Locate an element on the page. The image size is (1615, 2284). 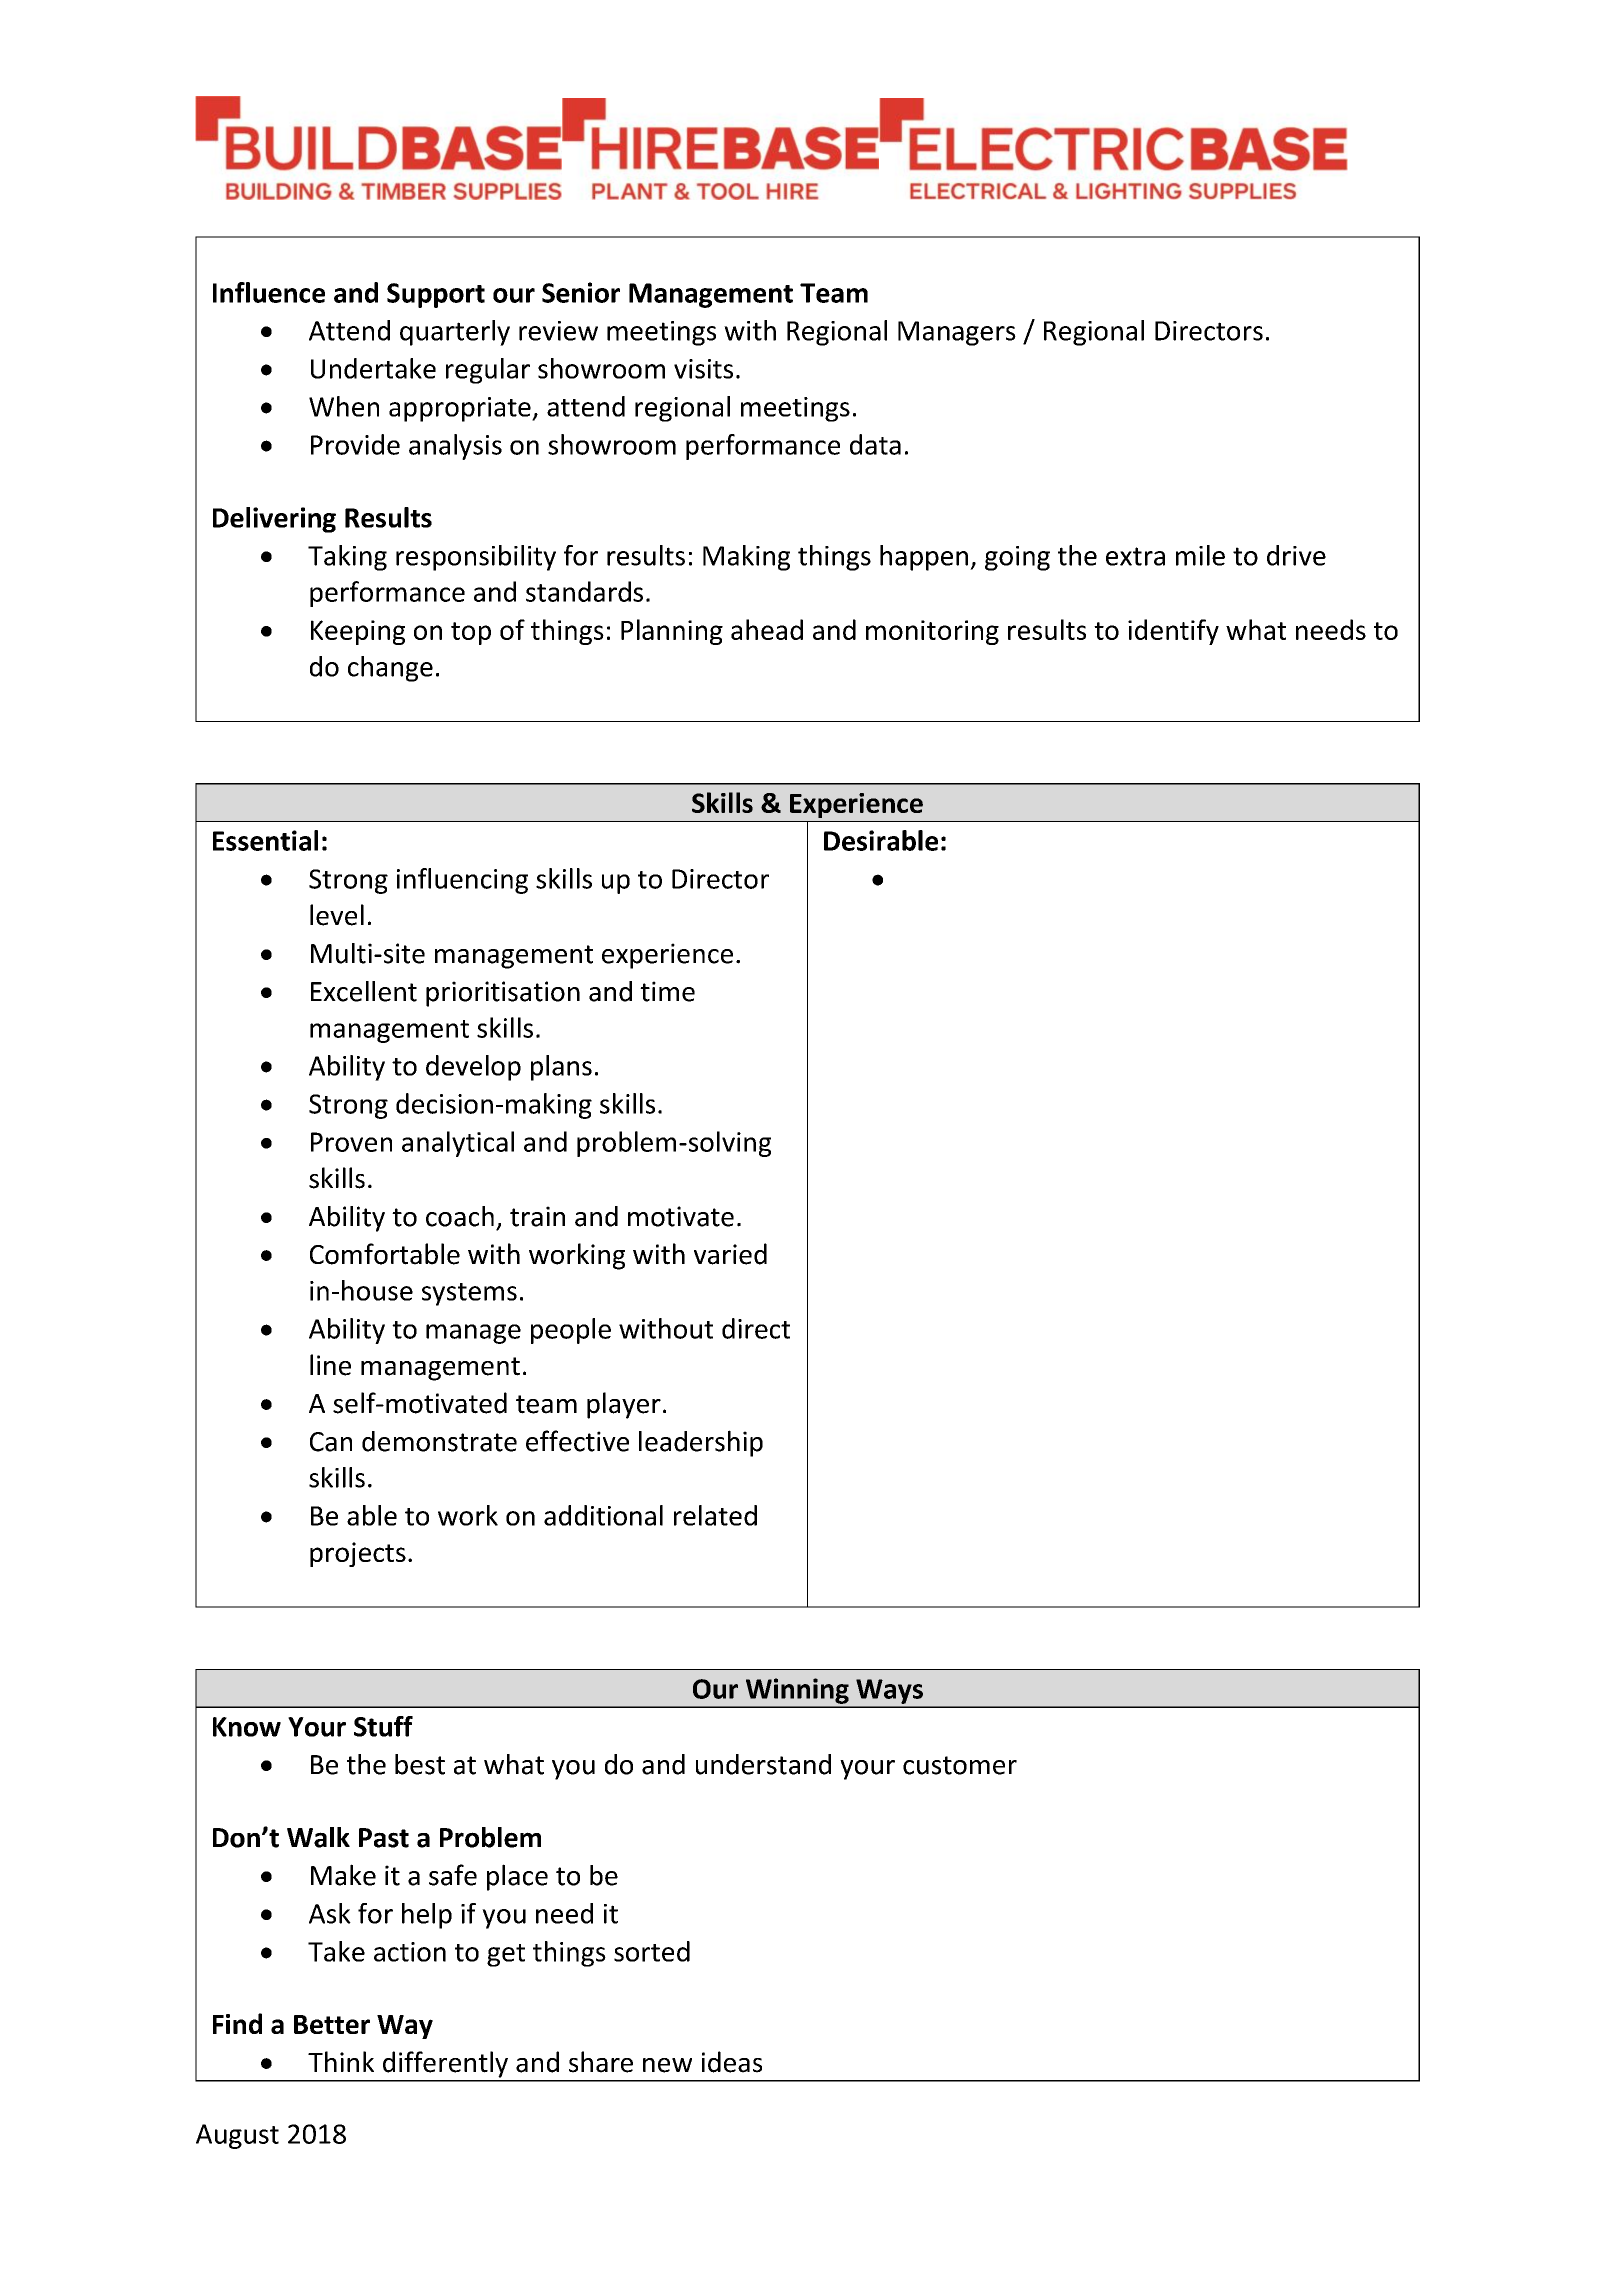
ideas is located at coordinates (732, 2062).
